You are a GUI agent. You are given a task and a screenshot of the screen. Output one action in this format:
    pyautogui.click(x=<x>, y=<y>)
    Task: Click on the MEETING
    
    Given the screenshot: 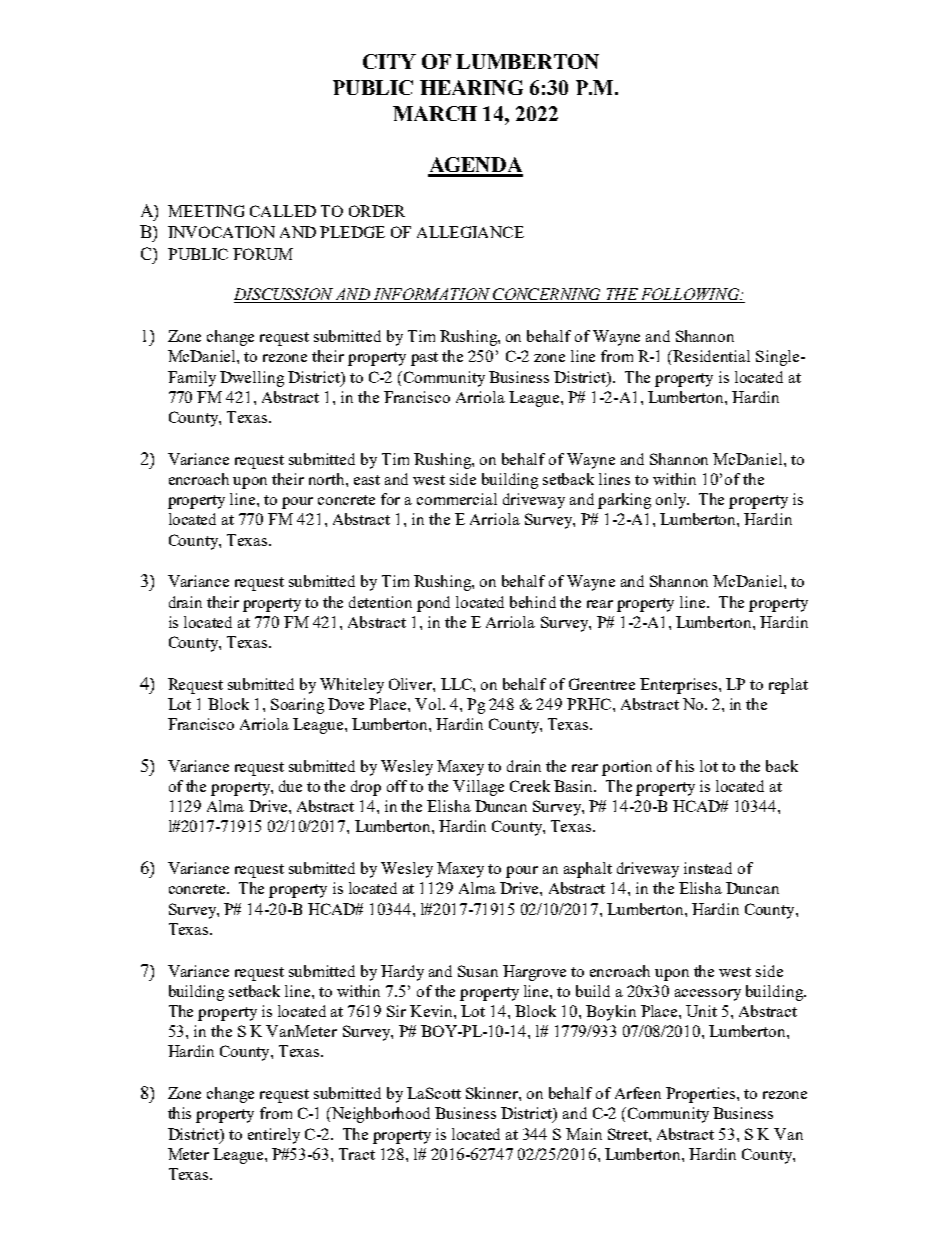 What is the action you would take?
    pyautogui.click(x=206, y=211)
